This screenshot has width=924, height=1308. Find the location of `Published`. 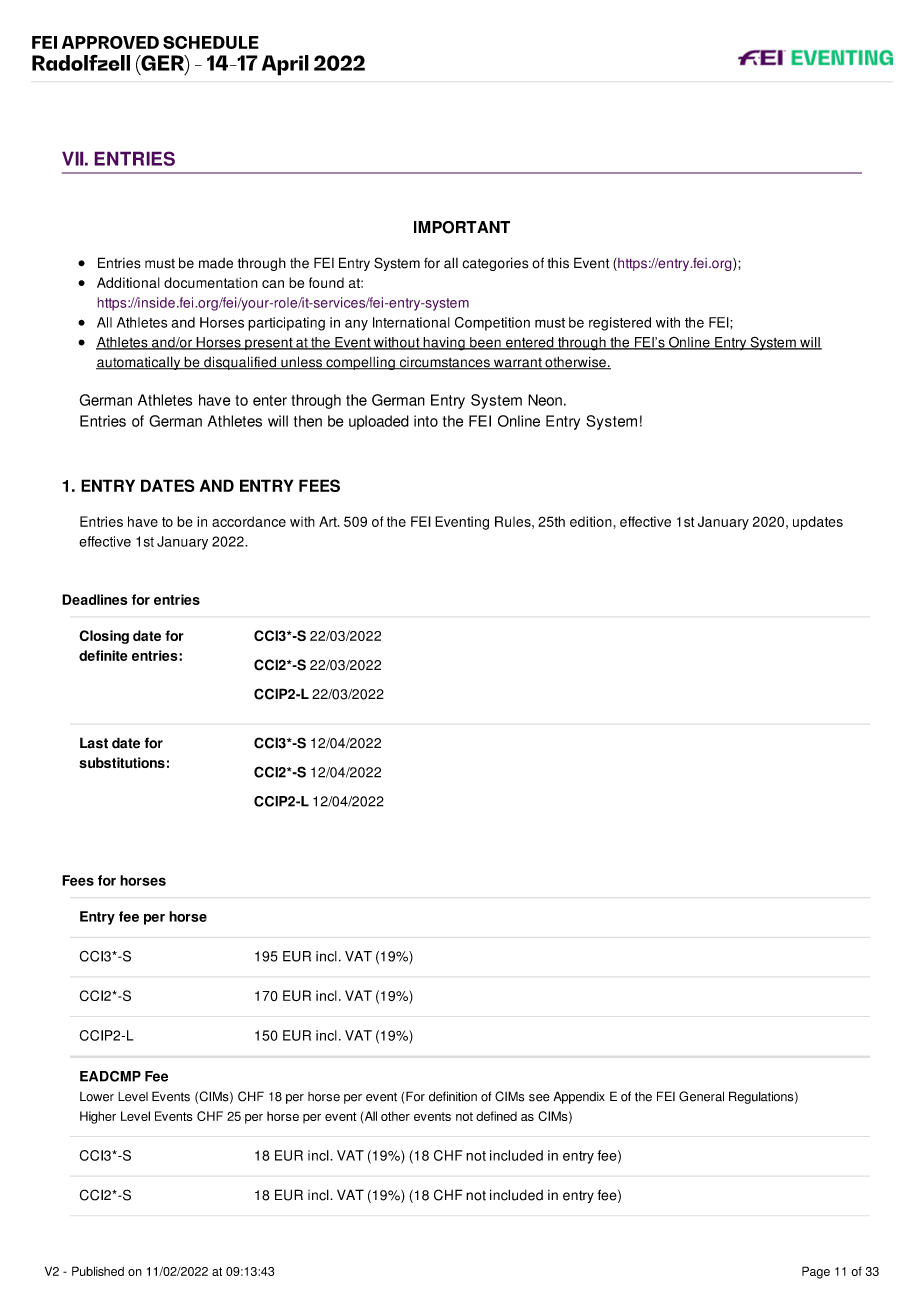

Published is located at coordinates (98, 1271).
